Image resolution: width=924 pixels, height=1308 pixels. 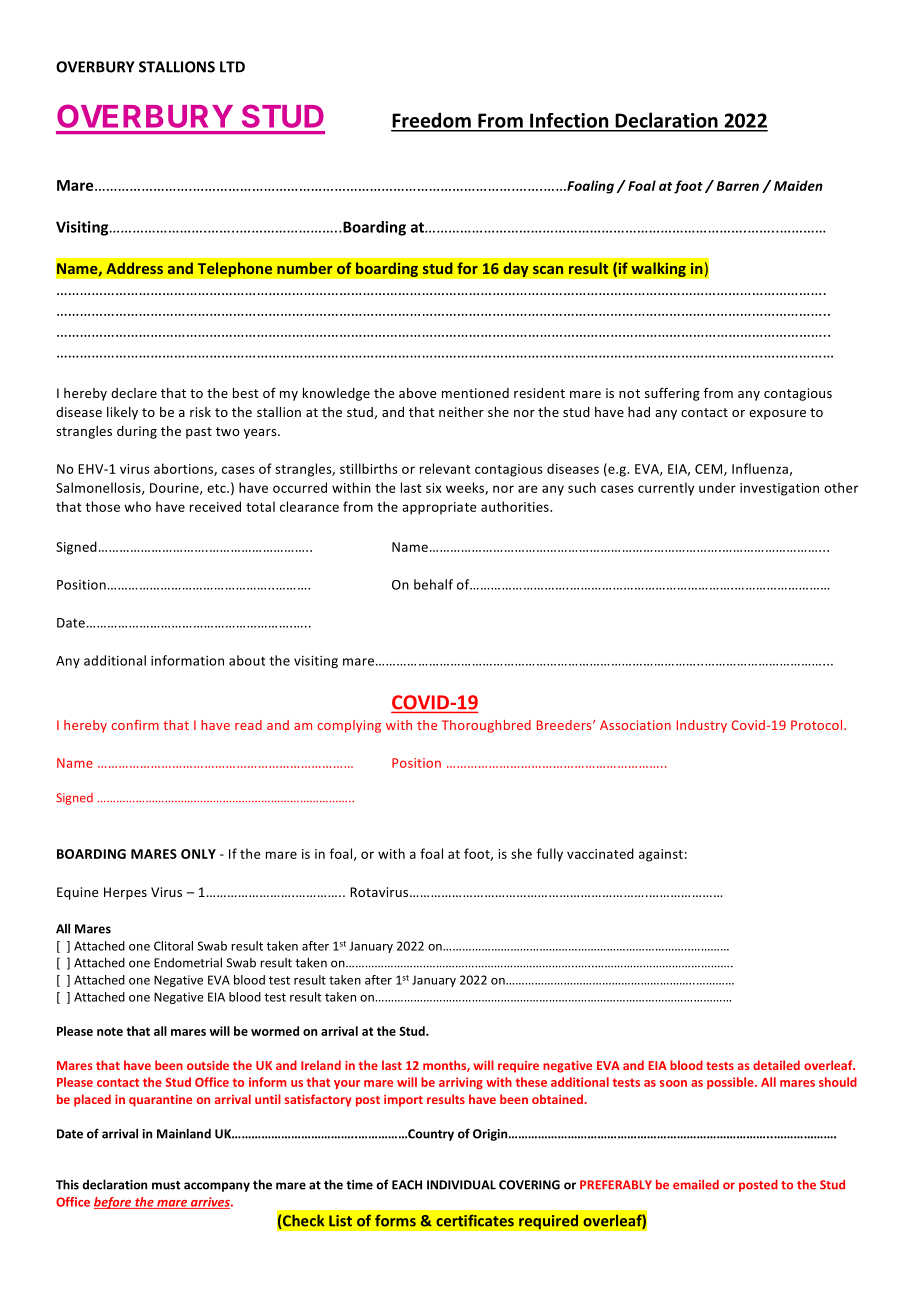 I want to click on Clitoral, so click(x=173, y=946).
